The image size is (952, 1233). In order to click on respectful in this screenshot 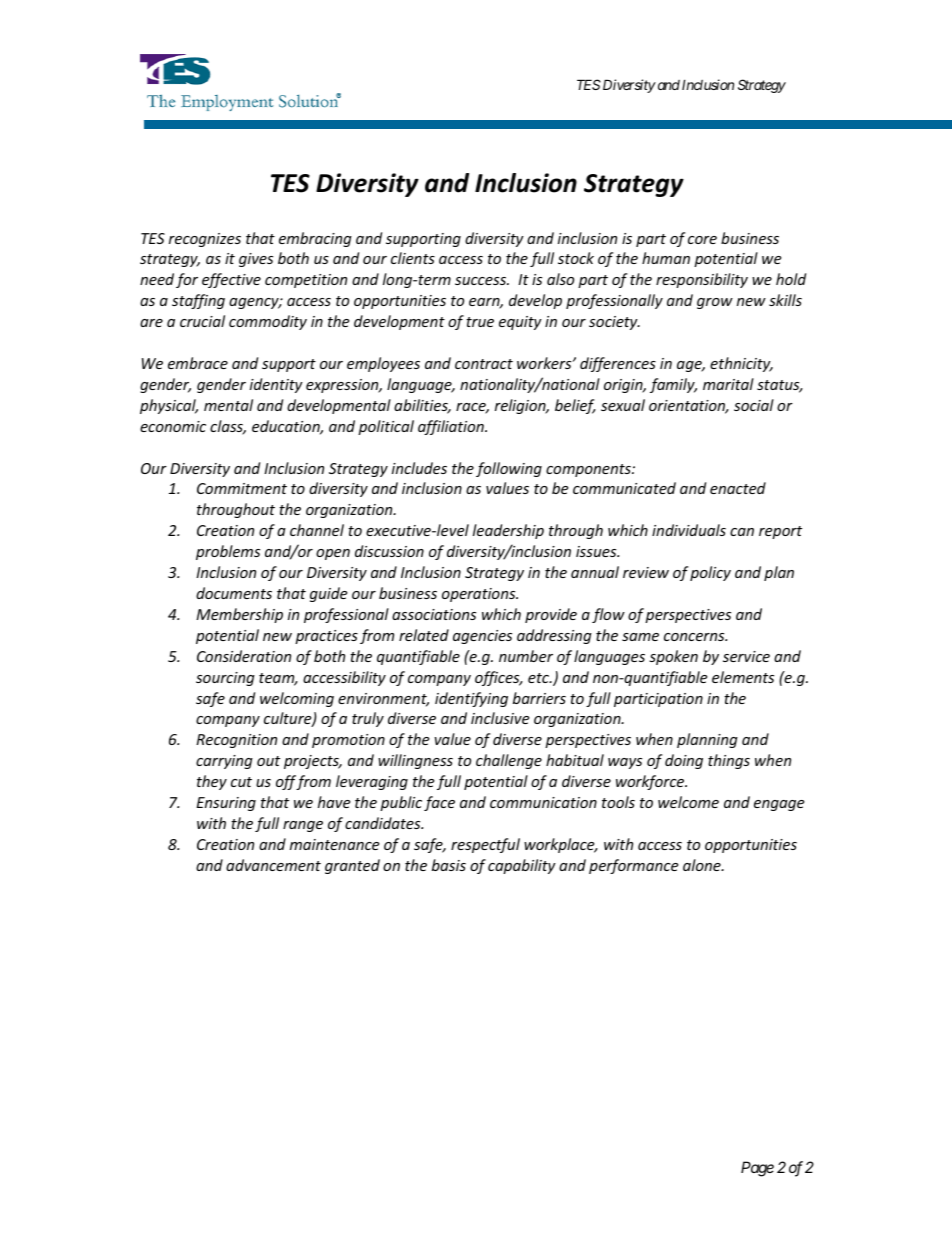, I will do `click(485, 845)`.
